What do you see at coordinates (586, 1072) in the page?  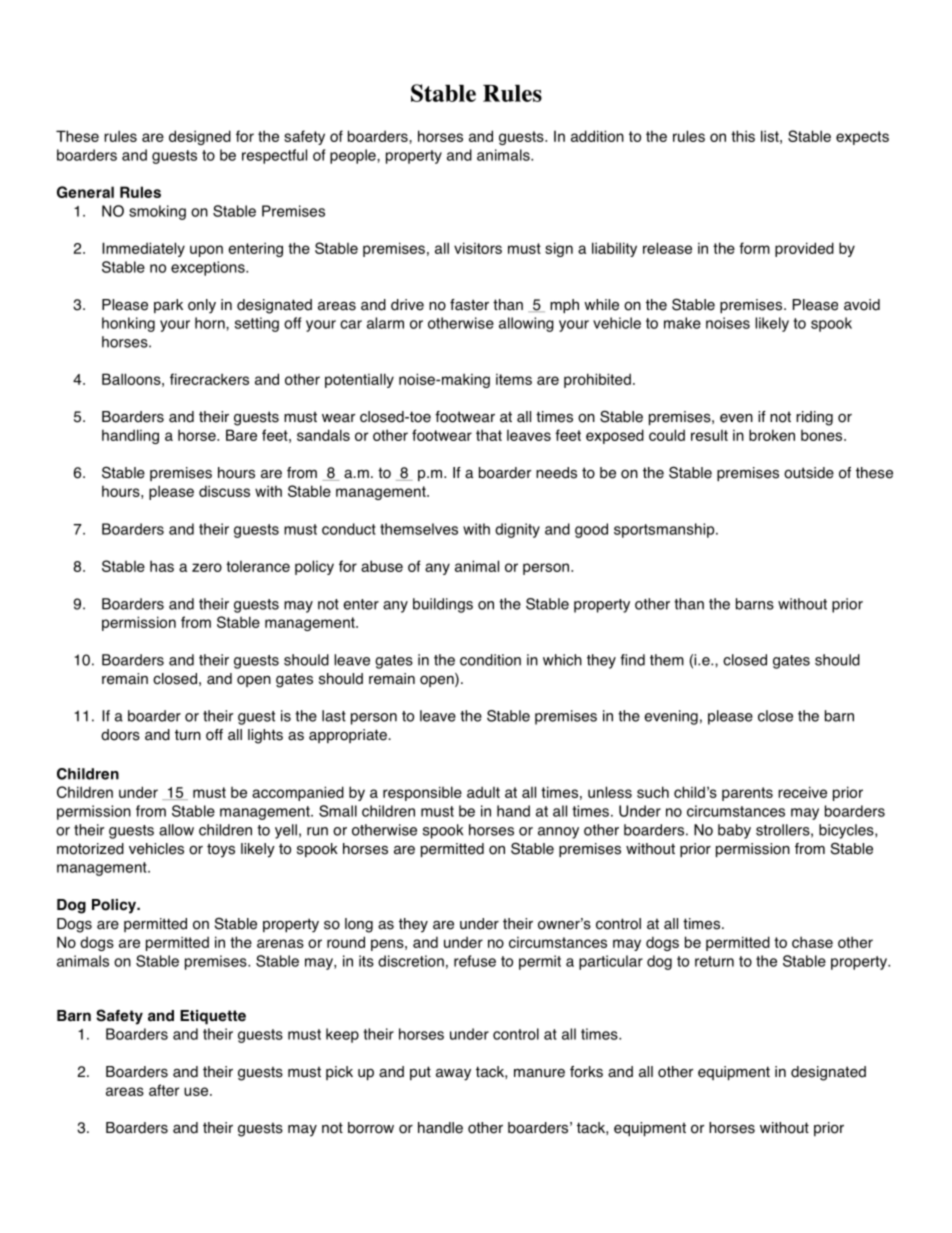 I see `forks` at bounding box center [586, 1072].
